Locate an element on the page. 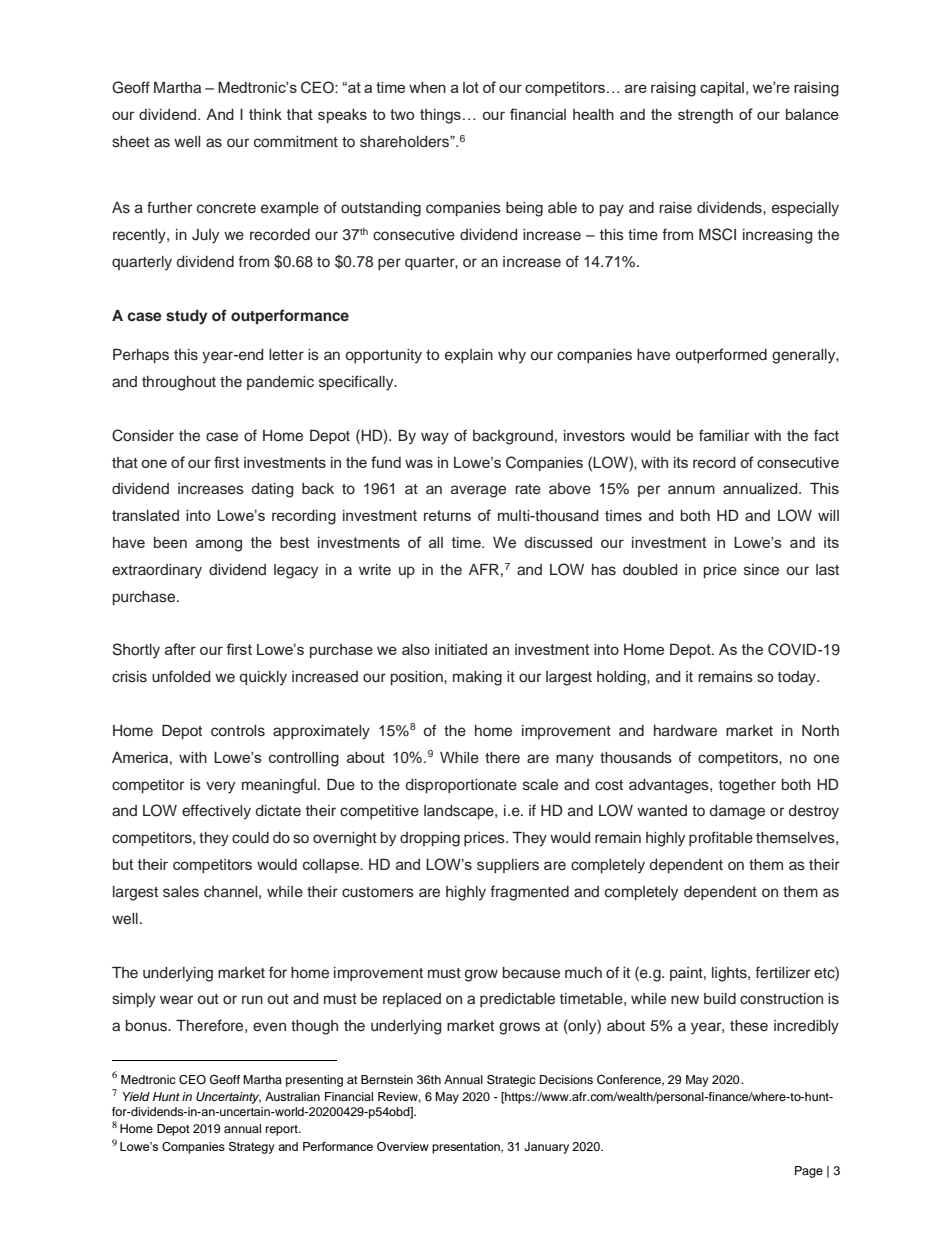  strength is located at coordinates (705, 116).
